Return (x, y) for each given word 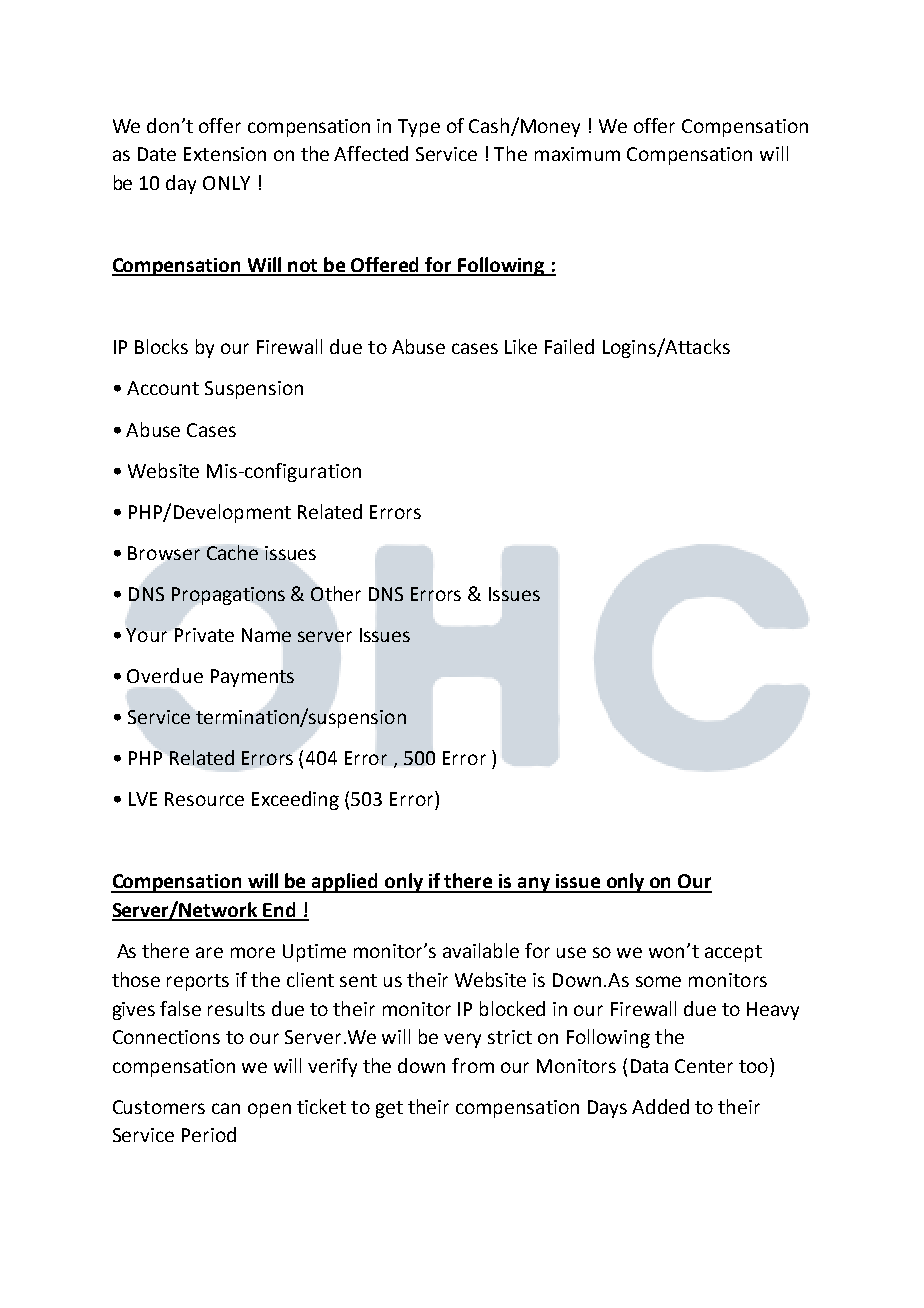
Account (163, 388)
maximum (577, 154)
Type (419, 128)
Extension (225, 154)
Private (204, 635)
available (481, 950)
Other (336, 593)
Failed (569, 346)
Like (521, 346)
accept (733, 953)
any (534, 885)
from (473, 1065)
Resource (204, 799)
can (226, 1108)
